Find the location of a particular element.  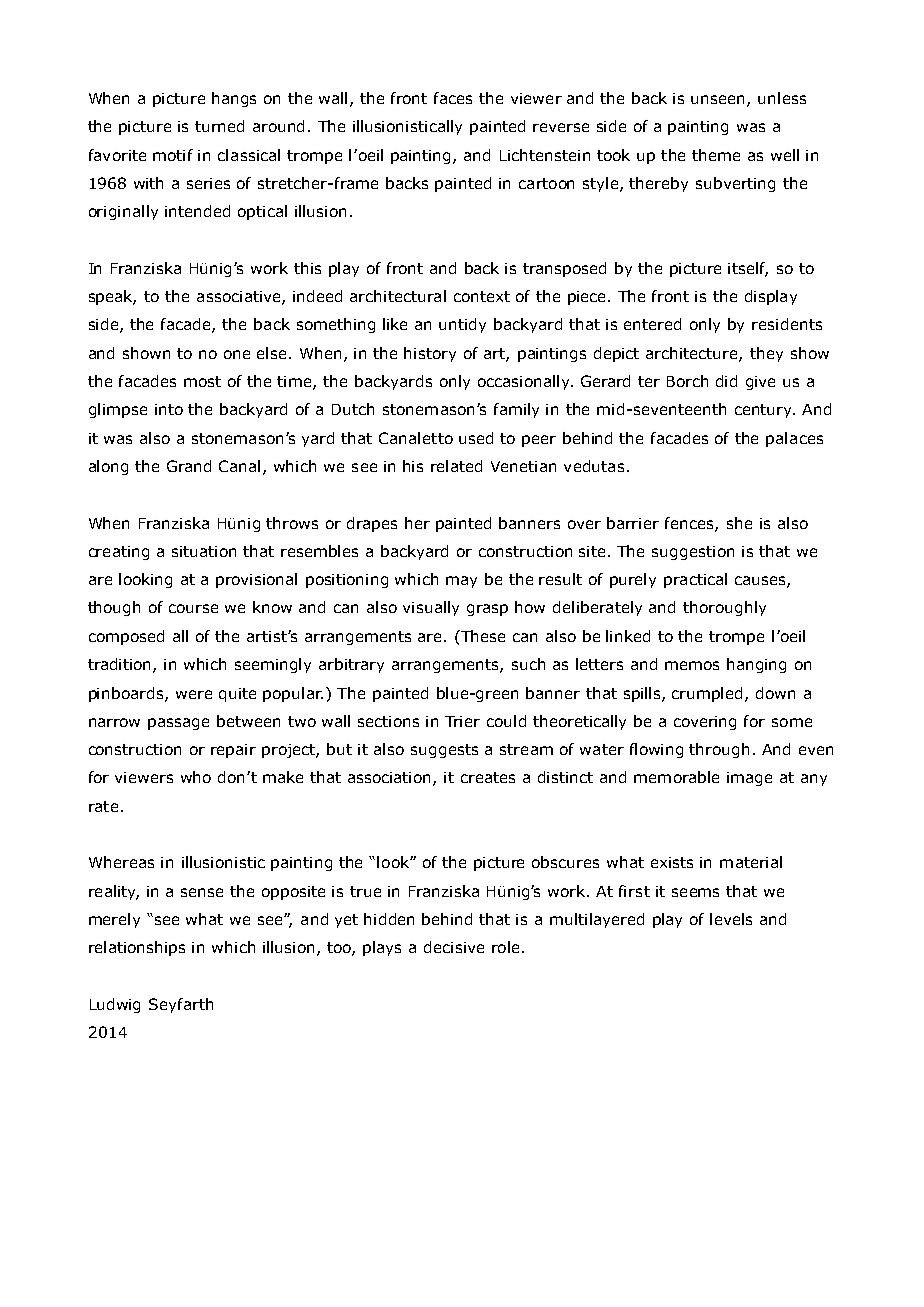

unseen is located at coordinates (719, 100).
